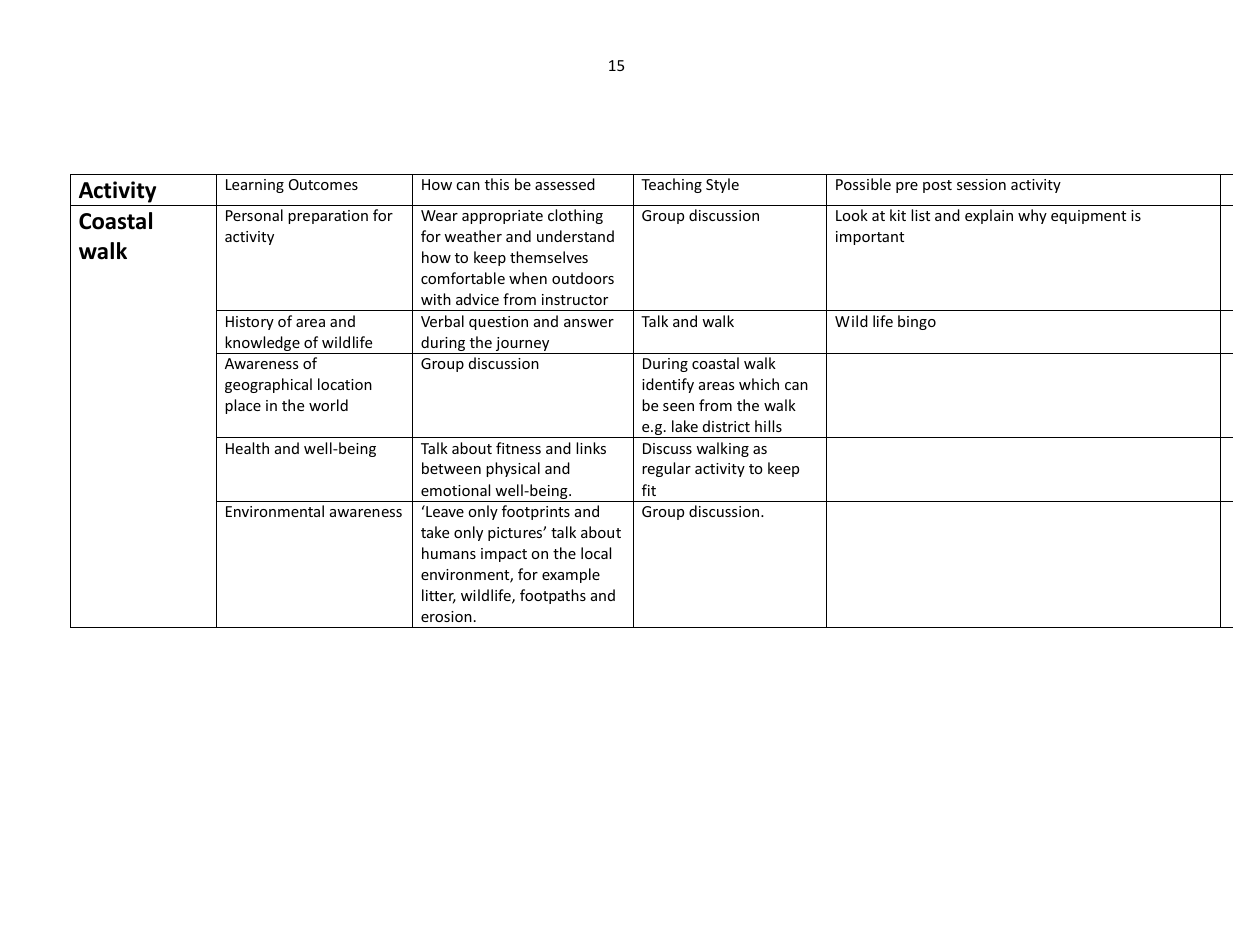 The image size is (1233, 952). Describe the element at coordinates (917, 322) in the image. I see `bingo` at that location.
